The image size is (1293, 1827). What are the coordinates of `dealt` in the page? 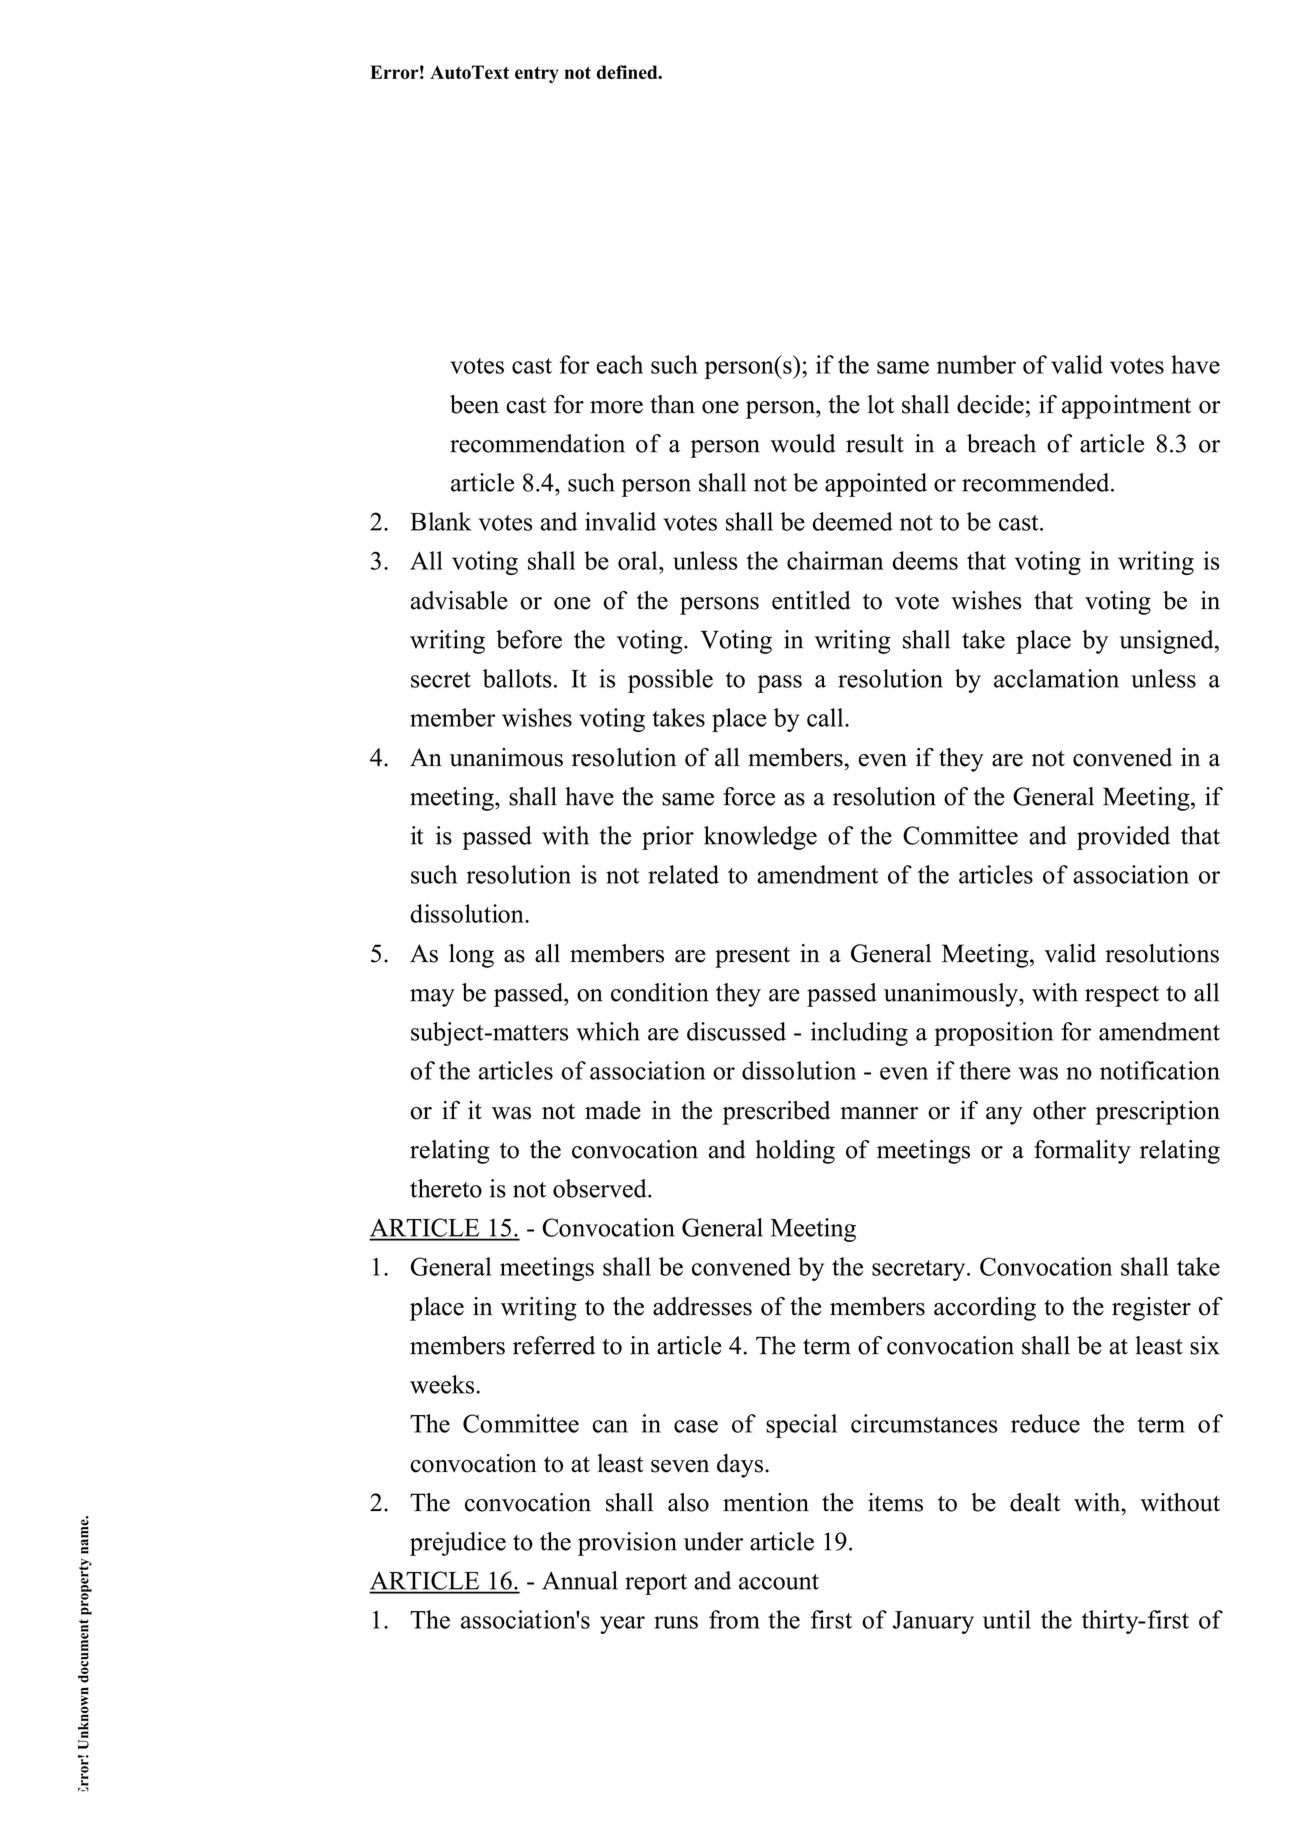 It's located at (1035, 1502).
